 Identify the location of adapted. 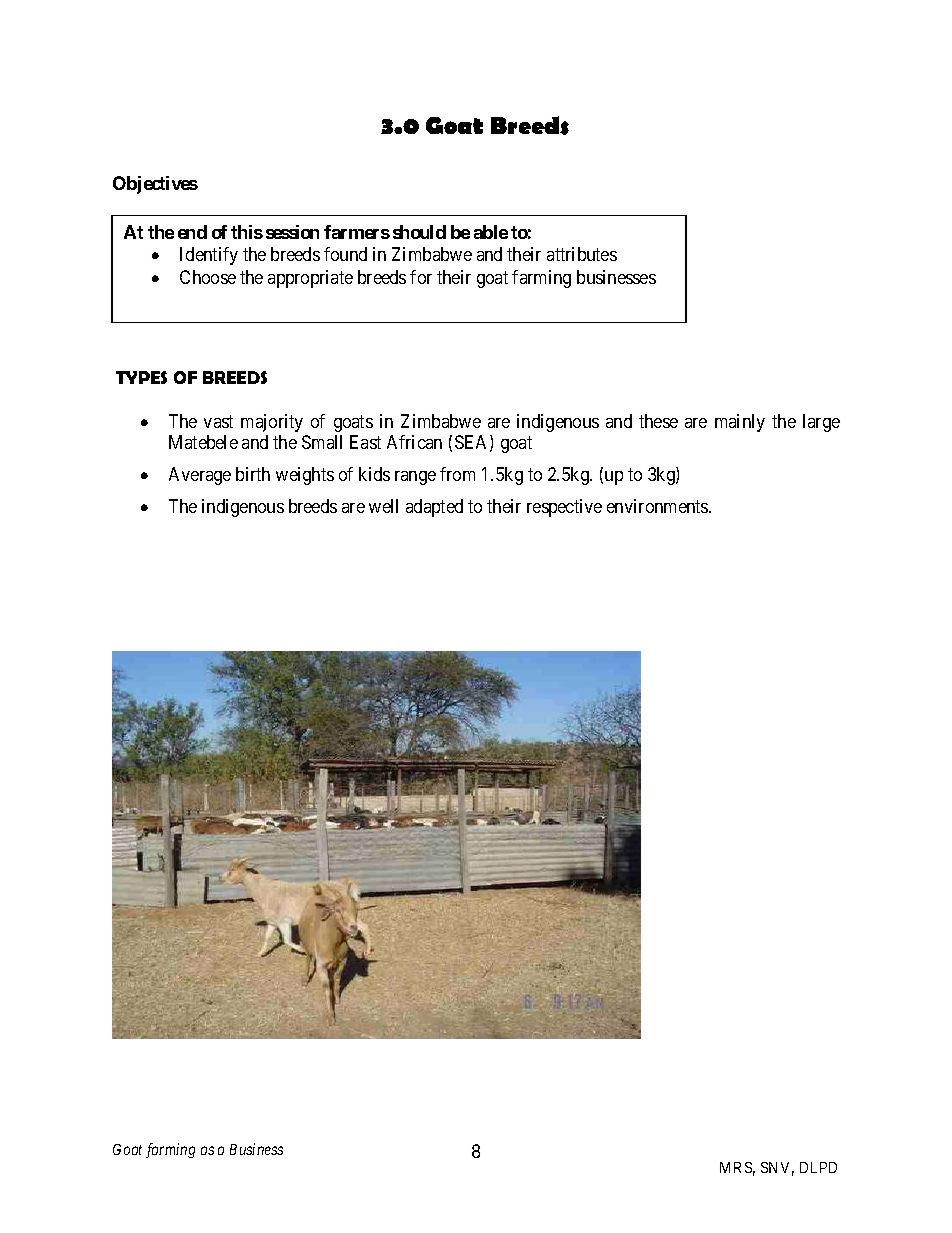
(434, 508).
